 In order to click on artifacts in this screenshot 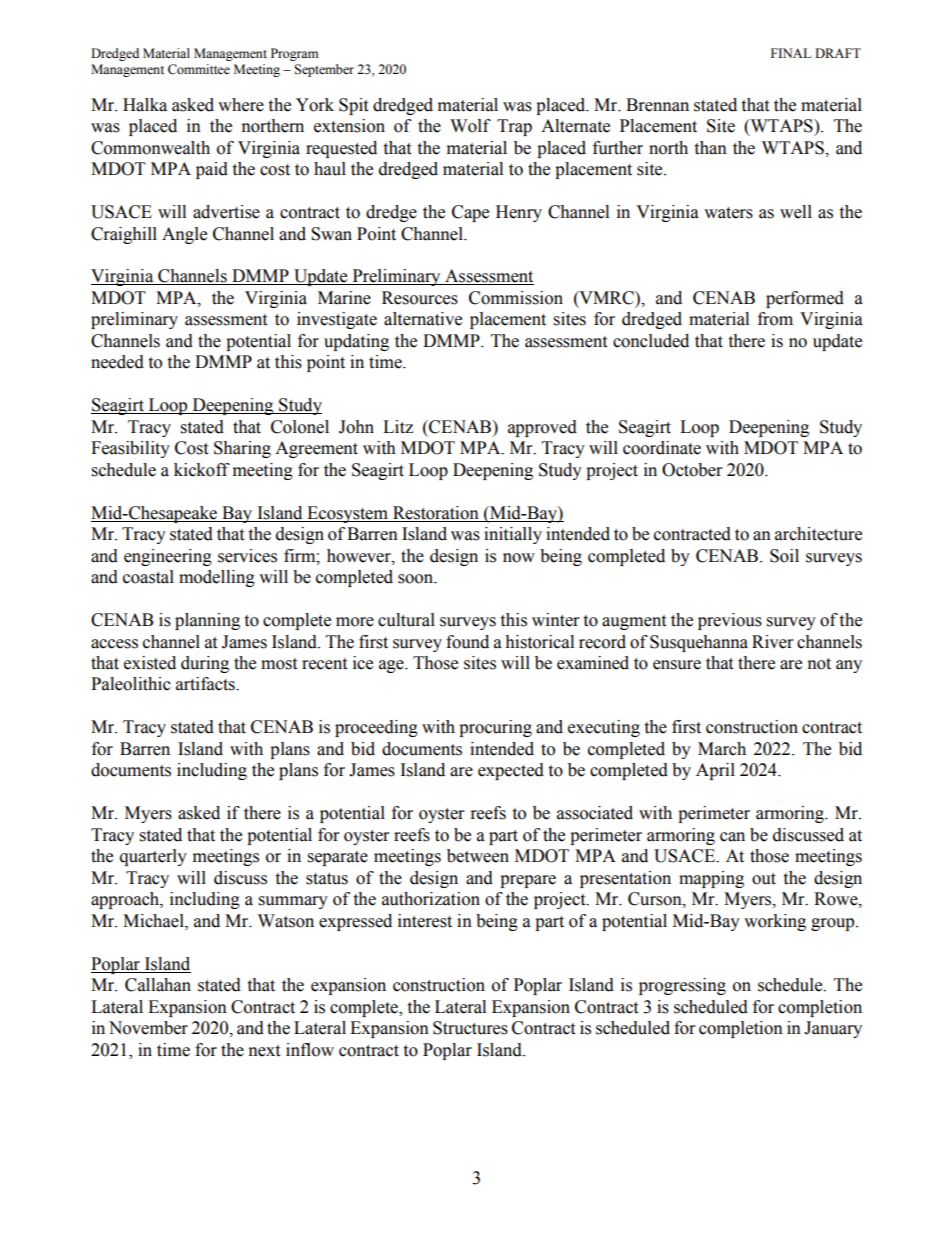, I will do `click(206, 684)`.
